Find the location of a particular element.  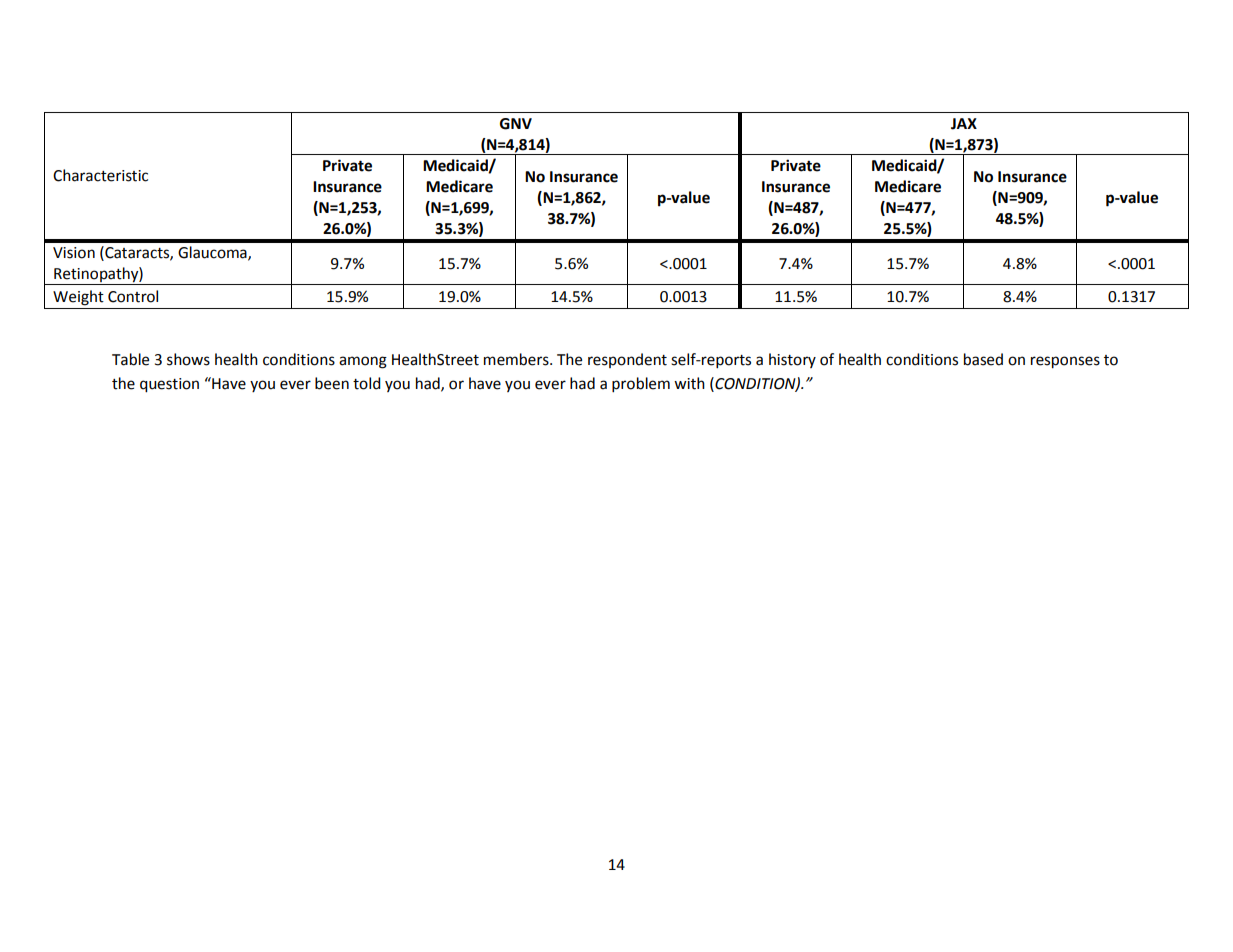

Vision is located at coordinates (74, 253).
